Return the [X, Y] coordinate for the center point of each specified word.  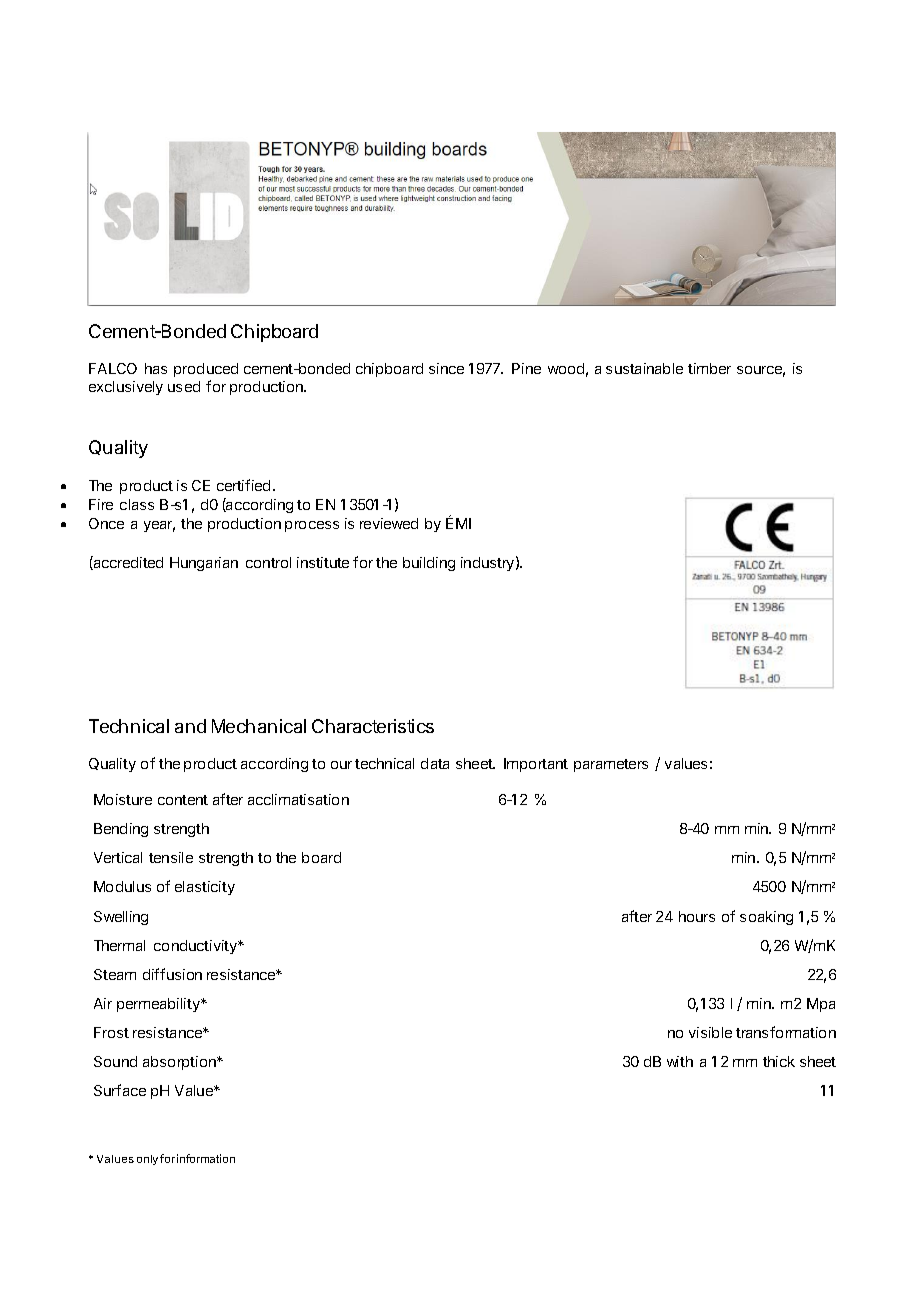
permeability [159, 1005]
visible [710, 1032]
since [446, 368]
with [680, 1061]
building [429, 564]
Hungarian [204, 564]
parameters [611, 765]
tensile [171, 857]
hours [697, 916]
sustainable [644, 368]
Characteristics [373, 726]
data [435, 763]
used [184, 386]
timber [709, 368]
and [190, 726]
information [206, 1158]
